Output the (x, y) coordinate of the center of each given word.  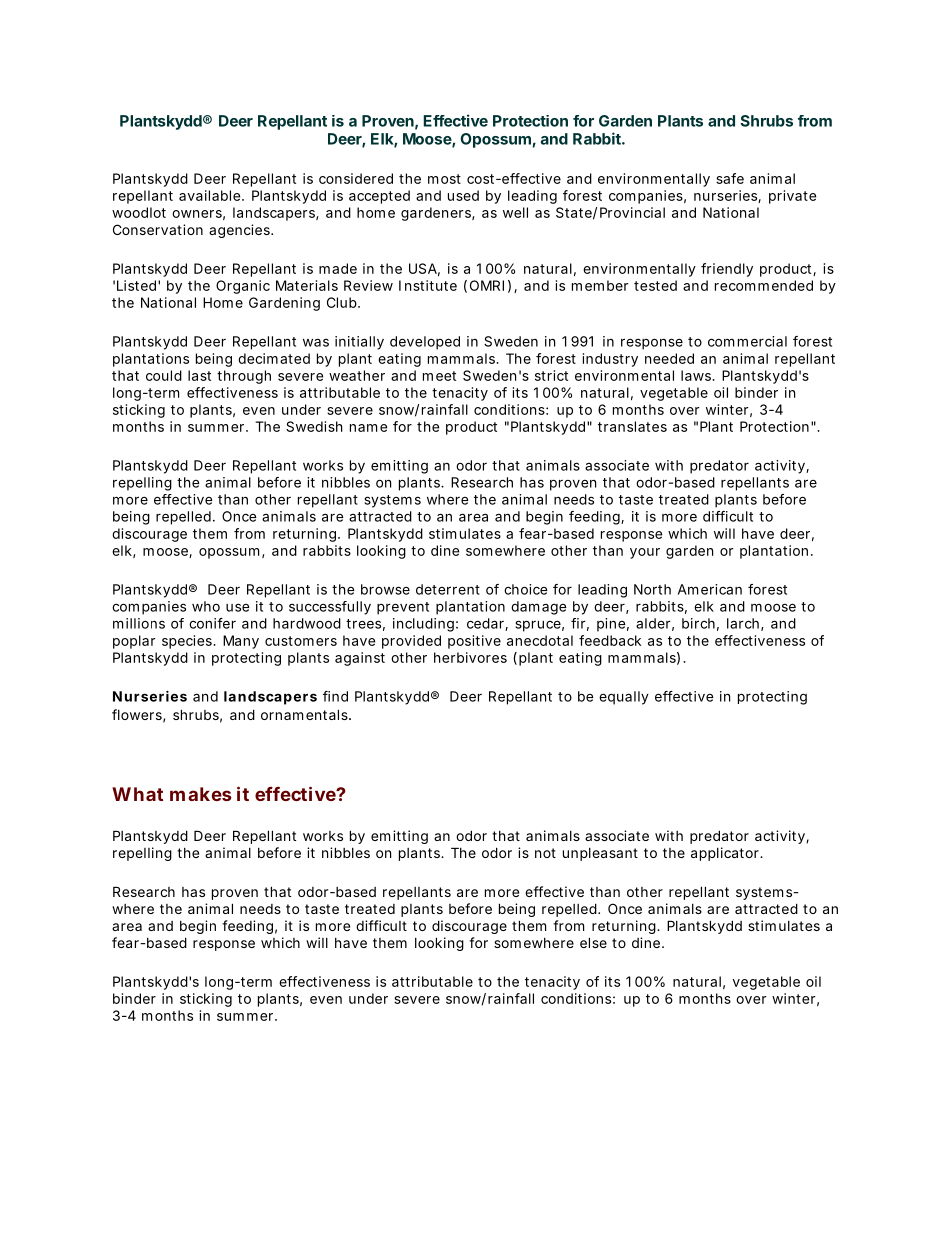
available (209, 195)
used (463, 195)
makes (200, 794)
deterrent (448, 589)
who (206, 606)
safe (730, 178)
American (710, 589)
